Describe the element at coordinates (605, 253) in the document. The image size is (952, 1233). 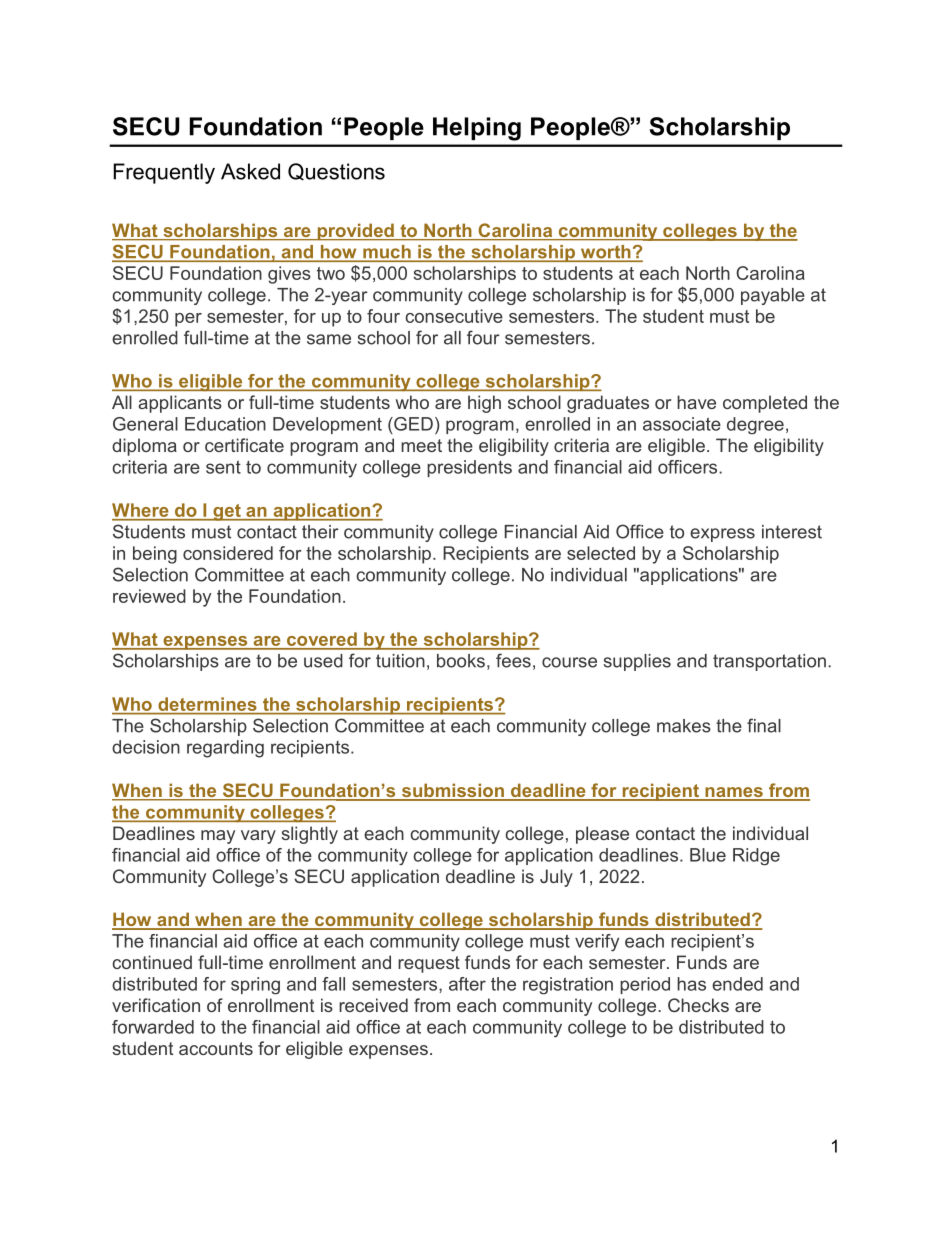
I see `worth` at that location.
